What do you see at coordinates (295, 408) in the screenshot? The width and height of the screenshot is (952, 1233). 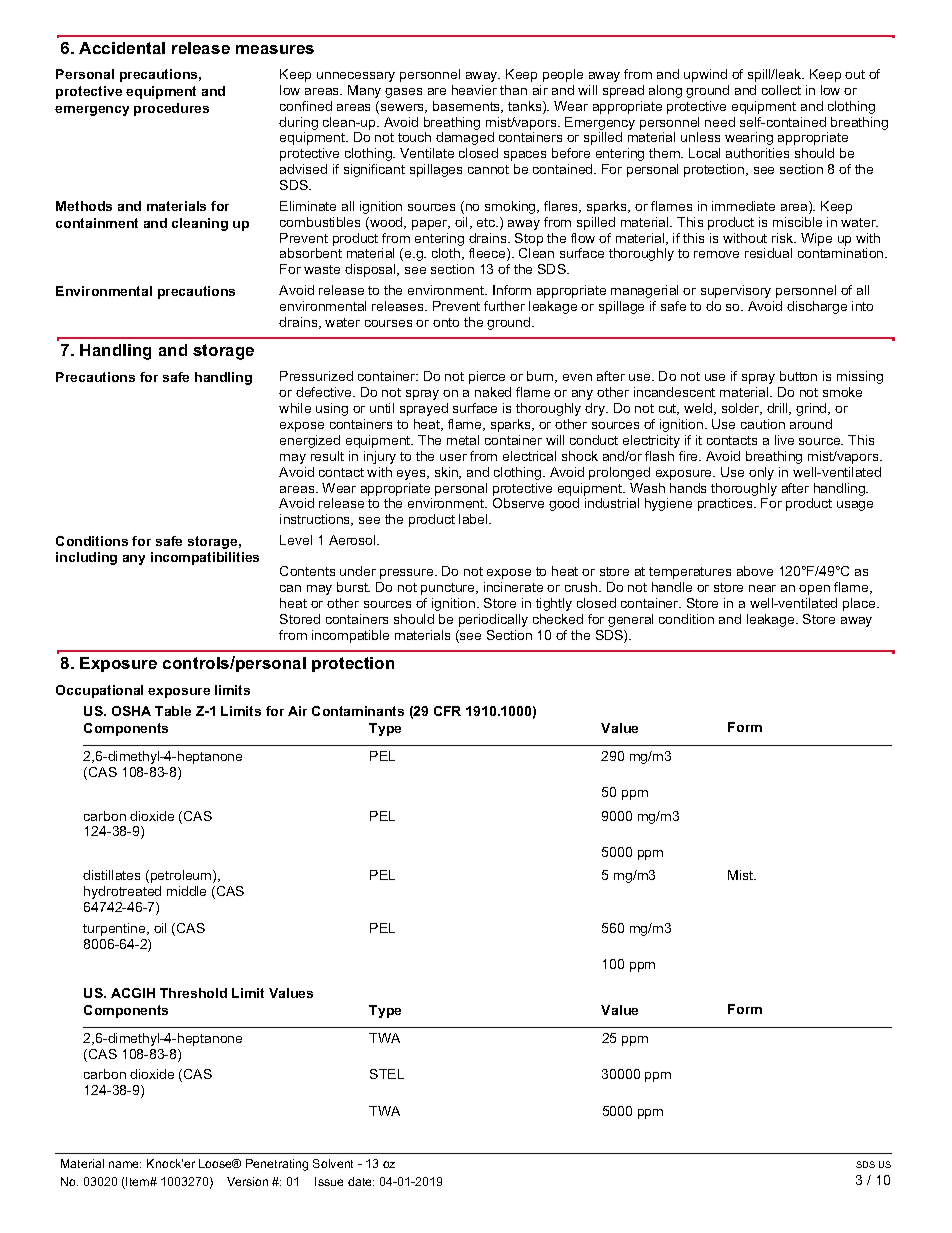 I see `while` at bounding box center [295, 408].
